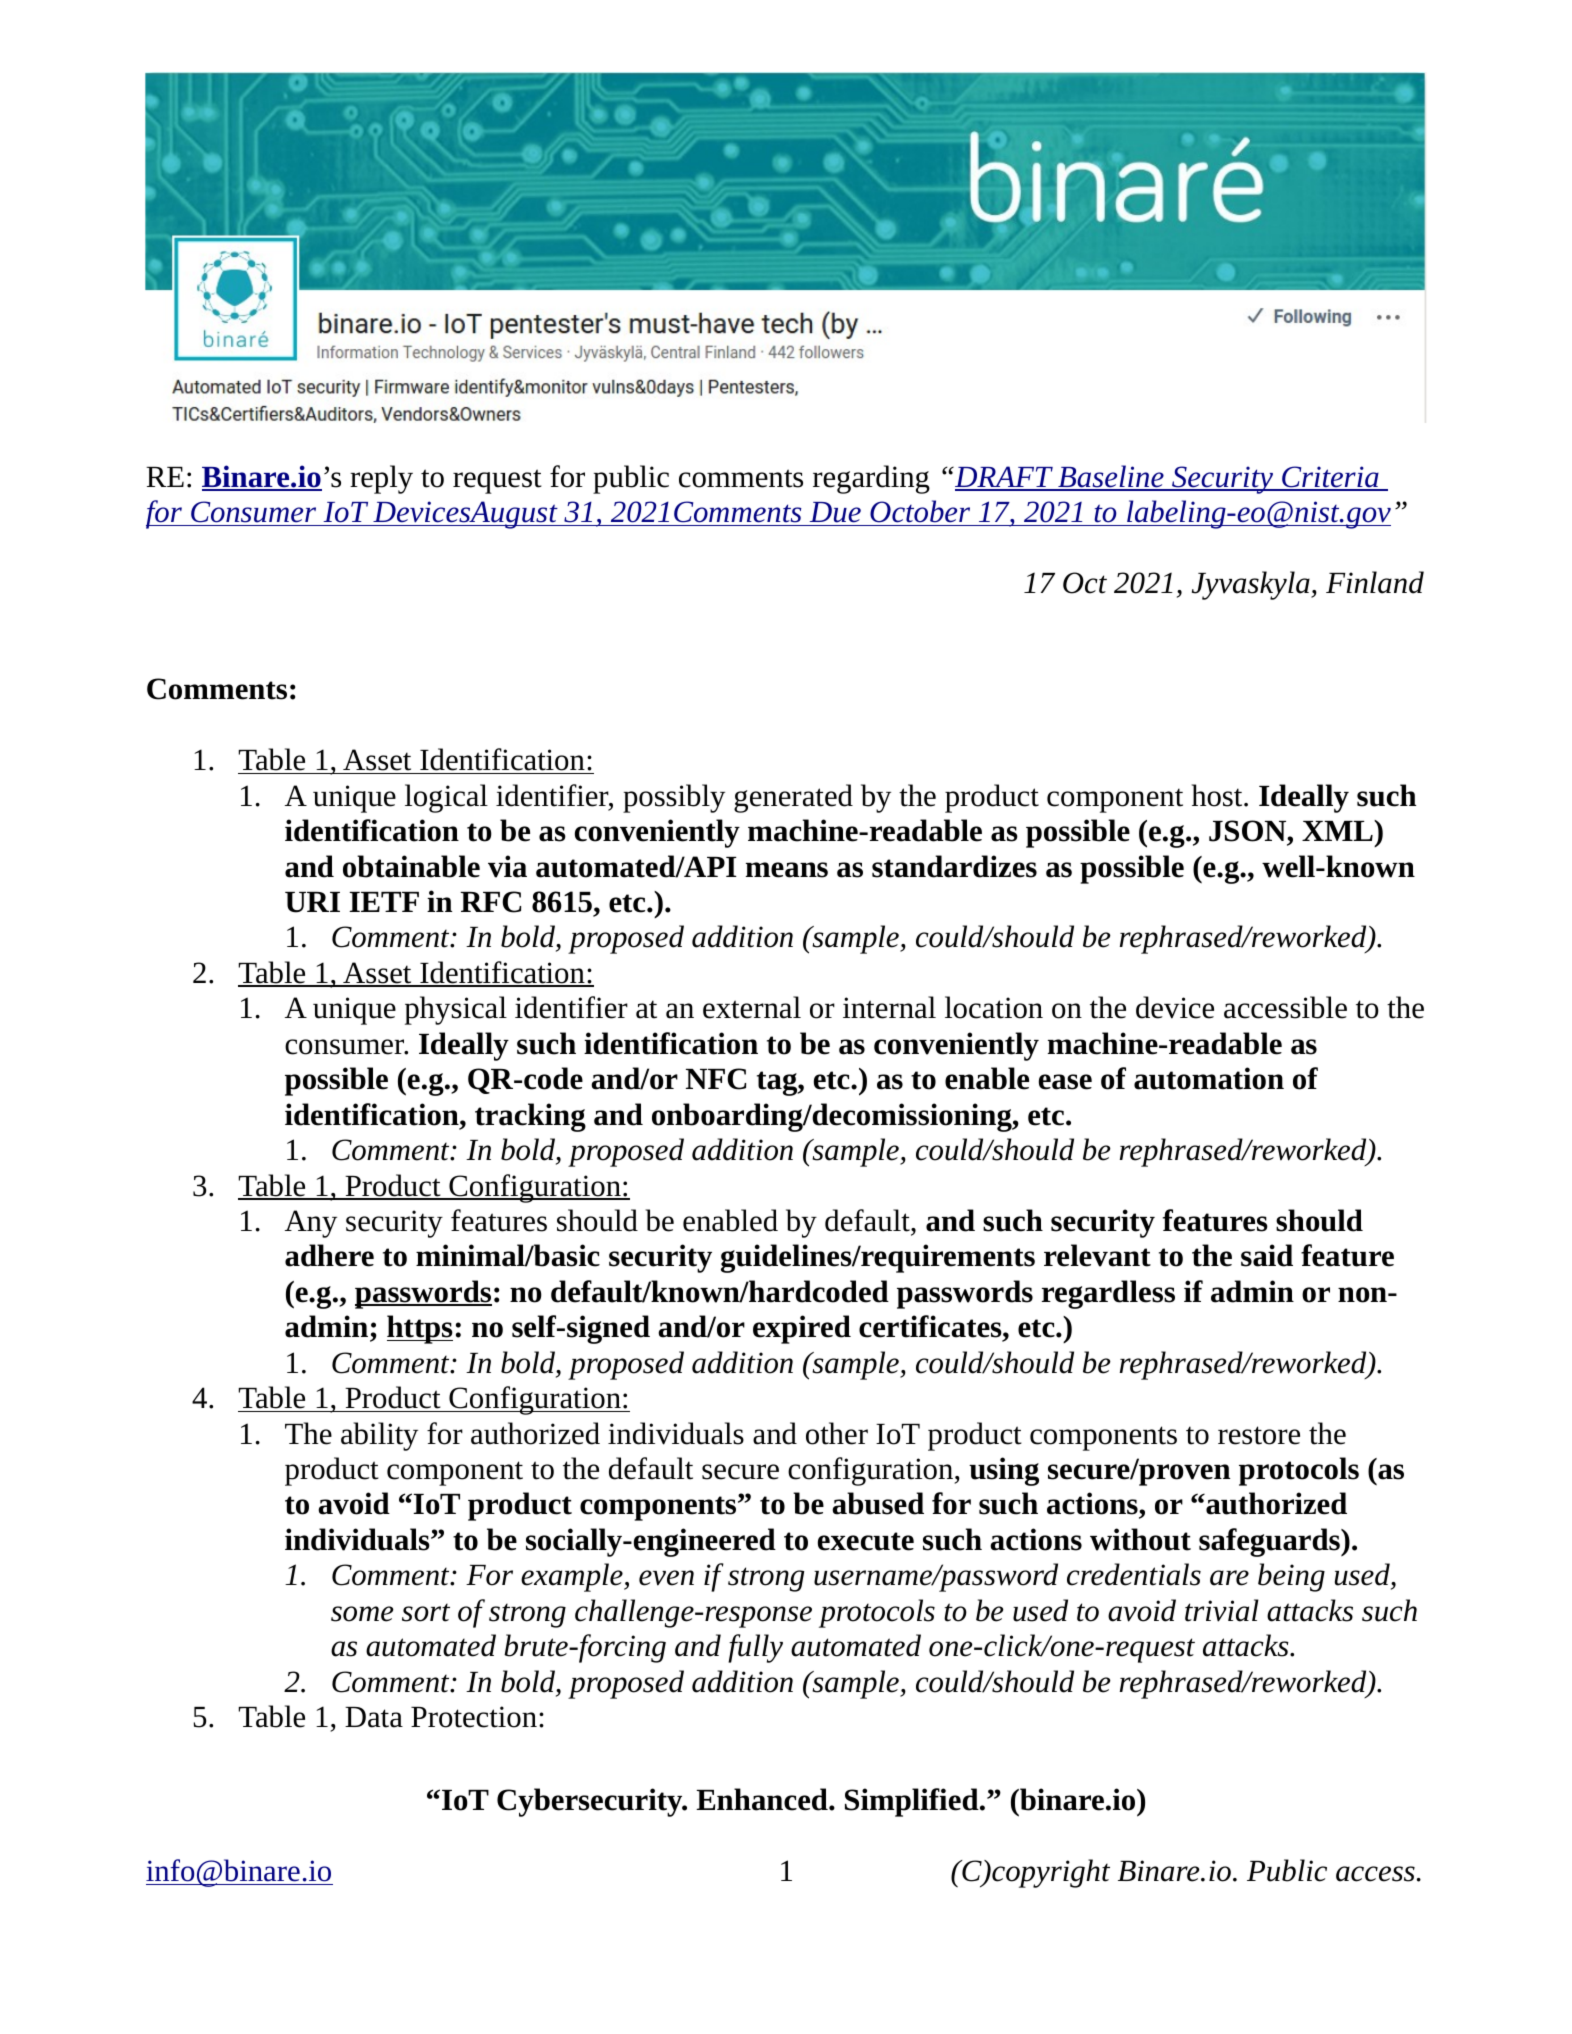  I want to click on Due, so click(835, 512).
